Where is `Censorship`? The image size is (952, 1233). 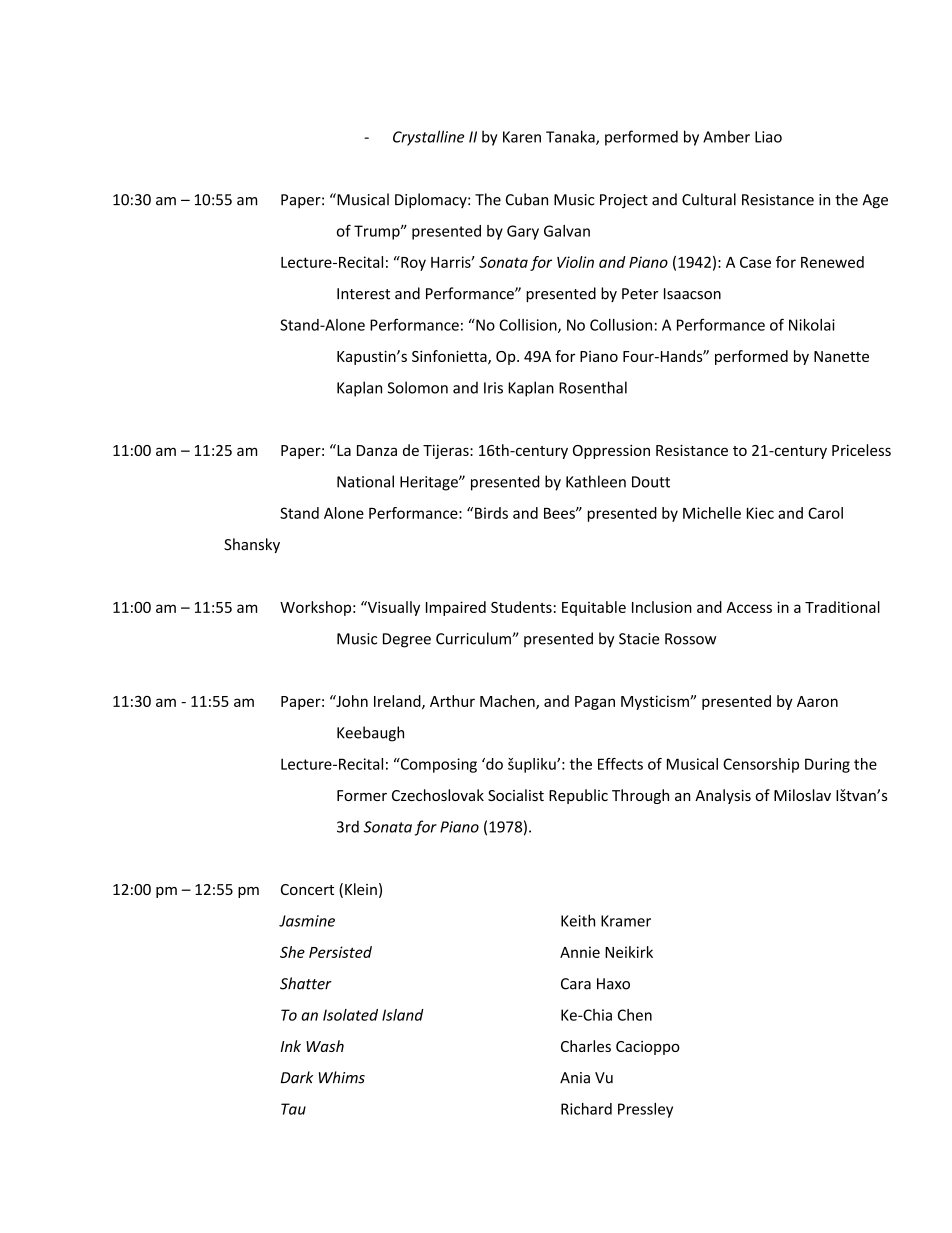 Censorship is located at coordinates (761, 765).
